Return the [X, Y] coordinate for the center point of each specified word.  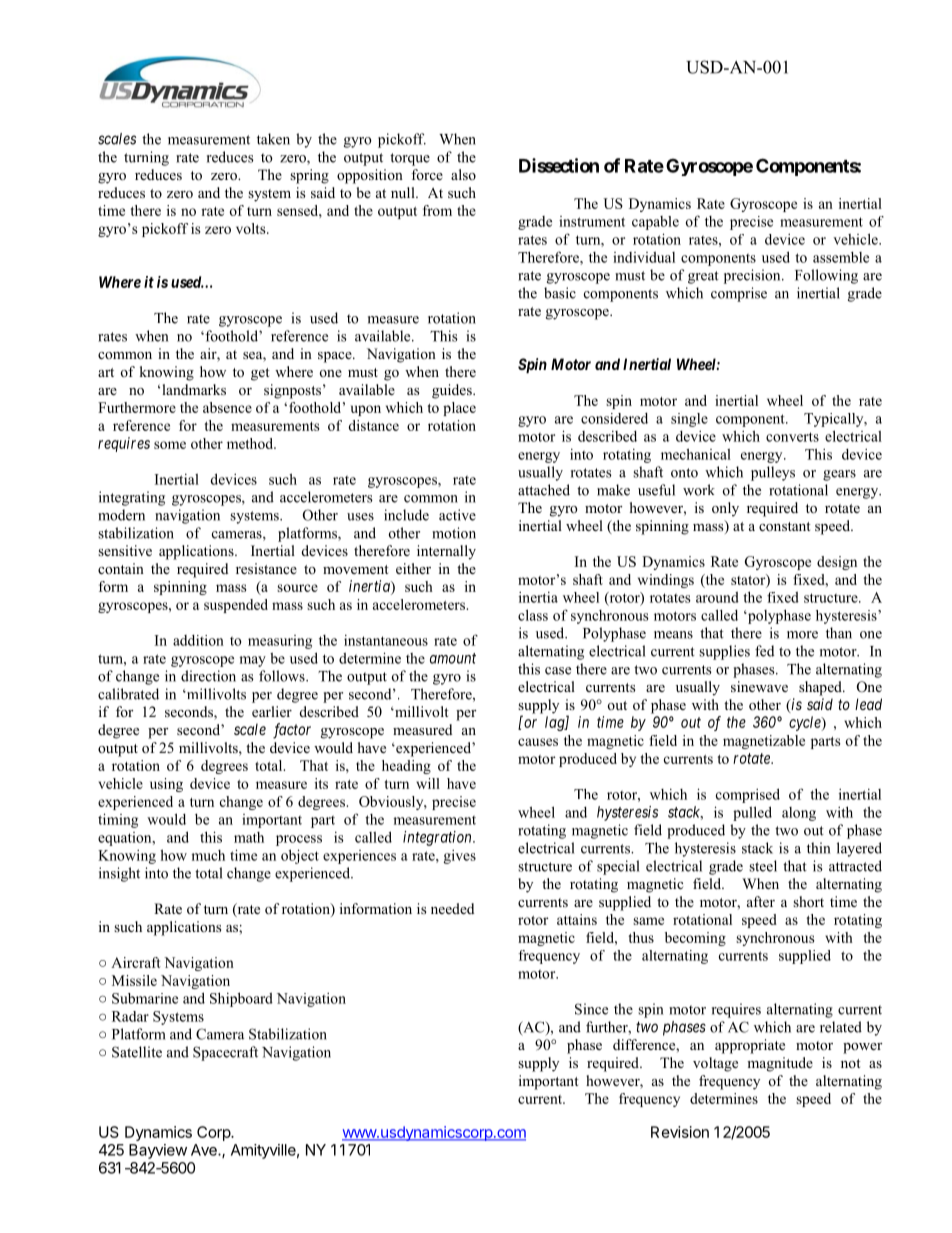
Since [591, 1009]
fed [764, 651]
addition [198, 640]
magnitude [780, 1064]
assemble [841, 257]
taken [273, 139]
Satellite [137, 1052]
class [533, 615]
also [463, 174]
